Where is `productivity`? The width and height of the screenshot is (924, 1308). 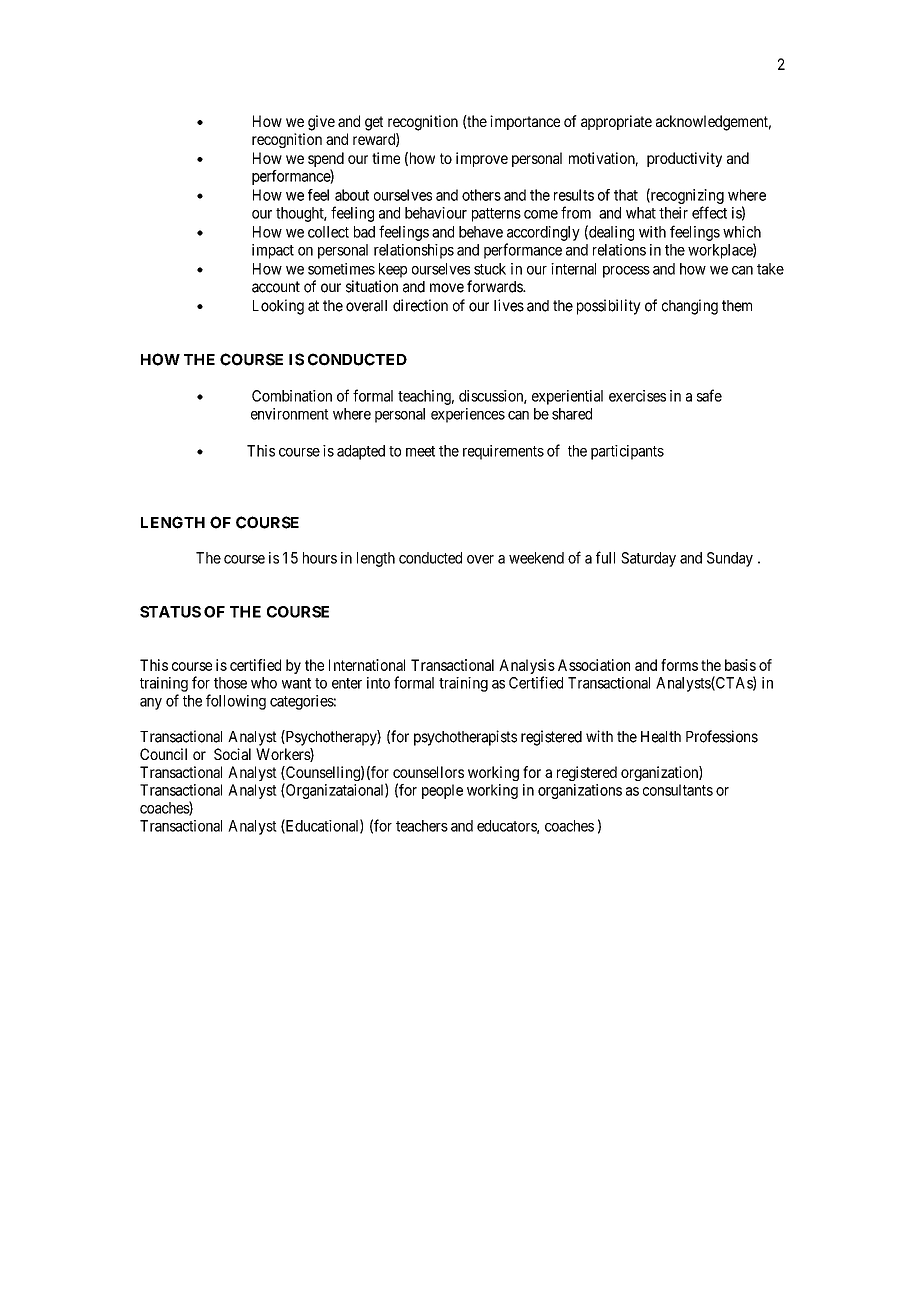 productivity is located at coordinates (684, 159).
